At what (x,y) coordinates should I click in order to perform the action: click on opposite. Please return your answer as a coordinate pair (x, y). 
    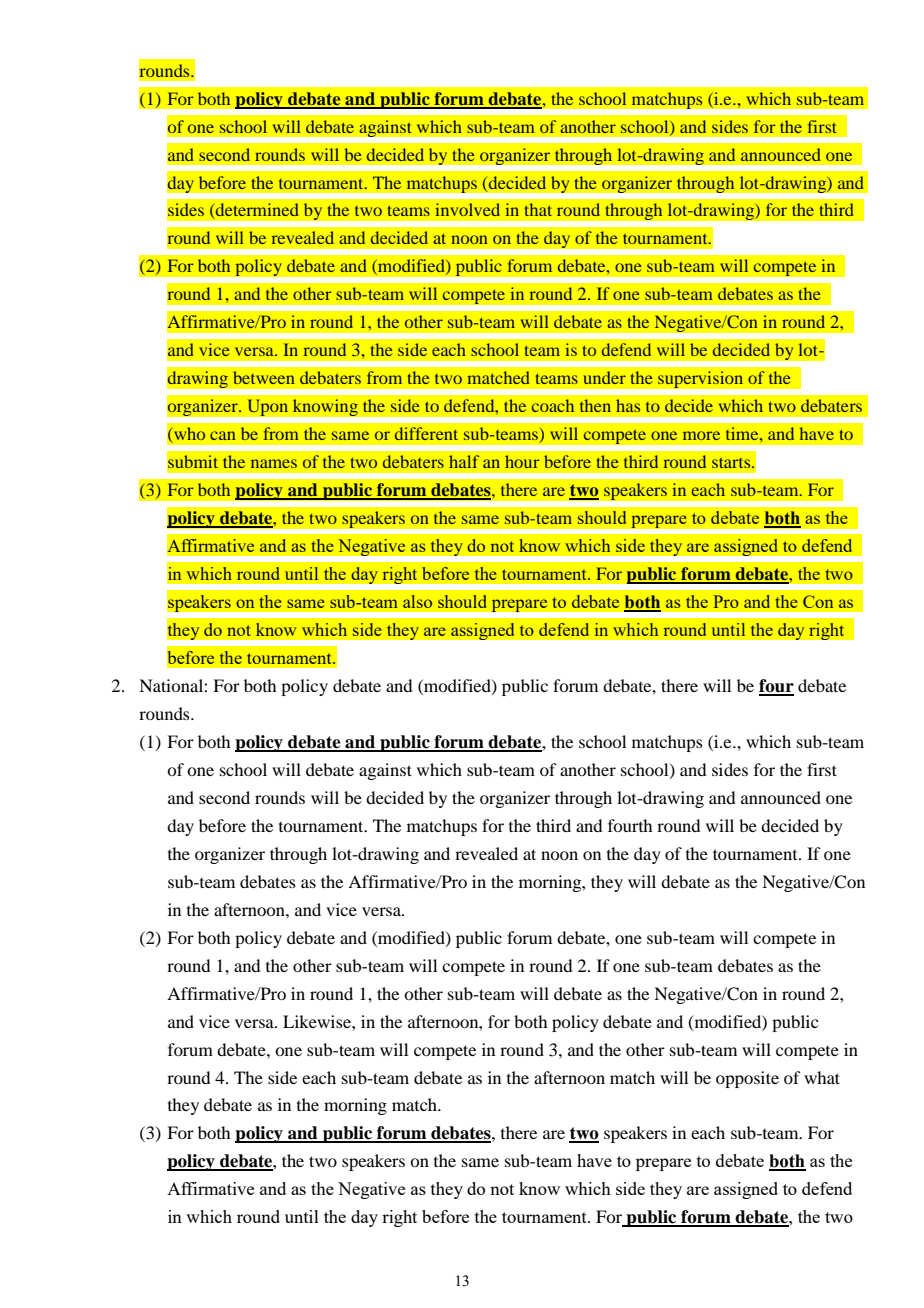
    Looking at the image, I should click on (747, 1079).
